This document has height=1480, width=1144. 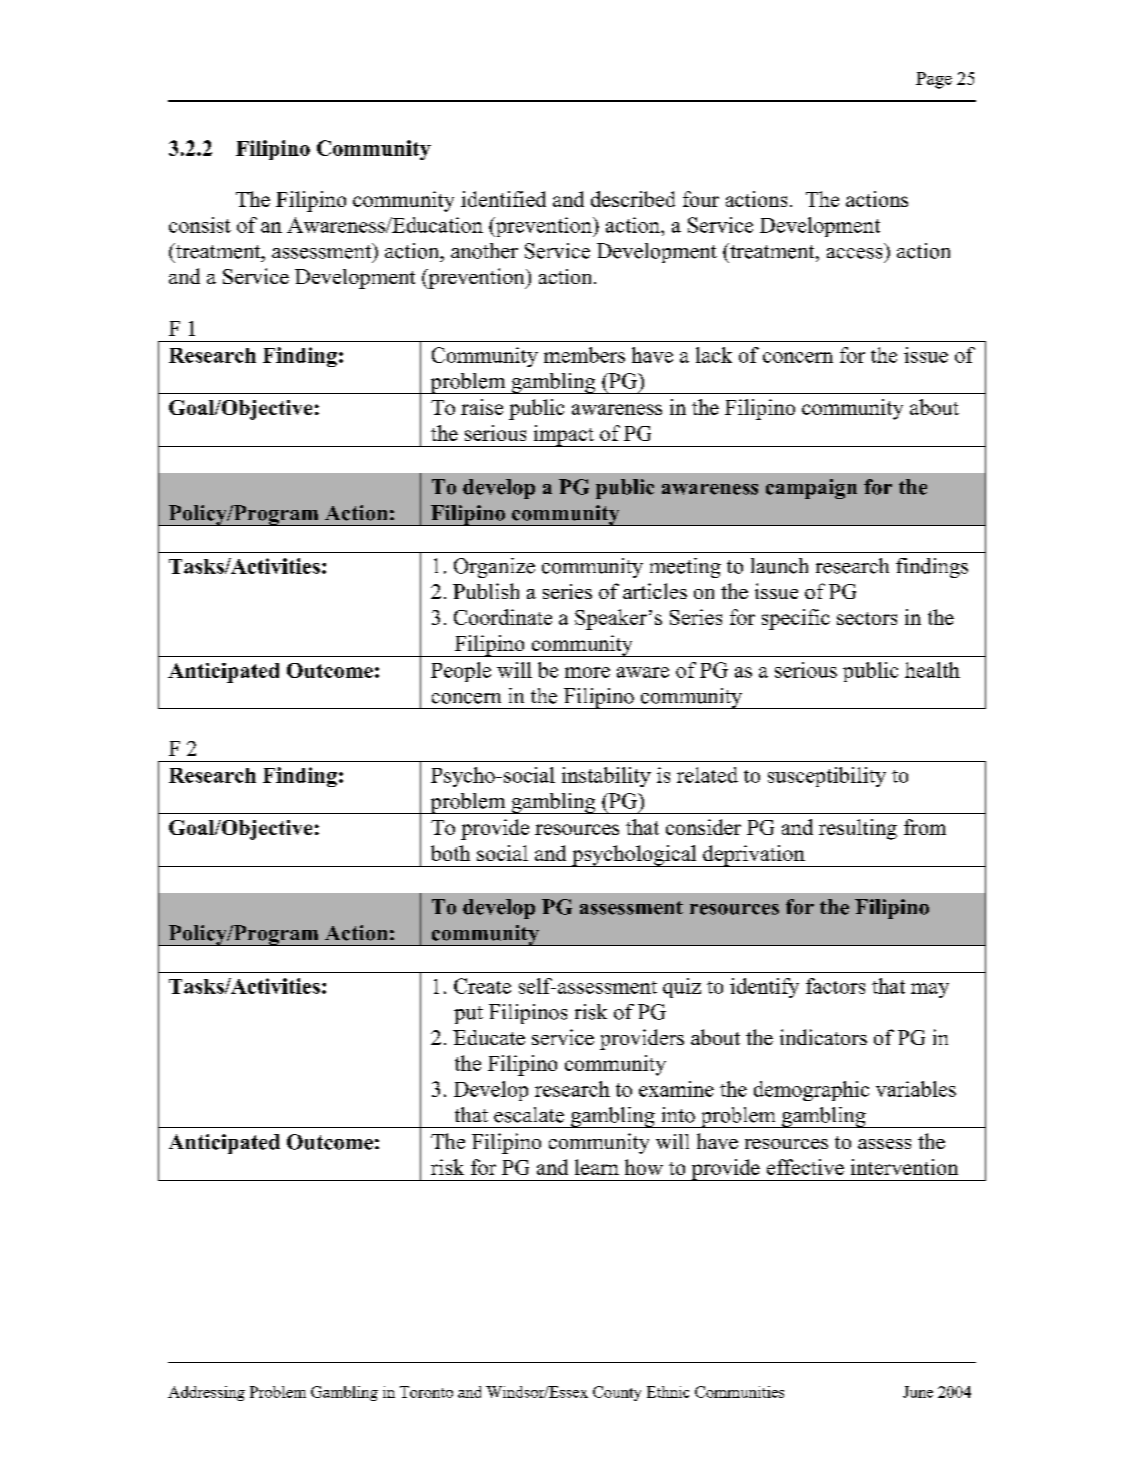 I want to click on instability, so click(x=606, y=777).
